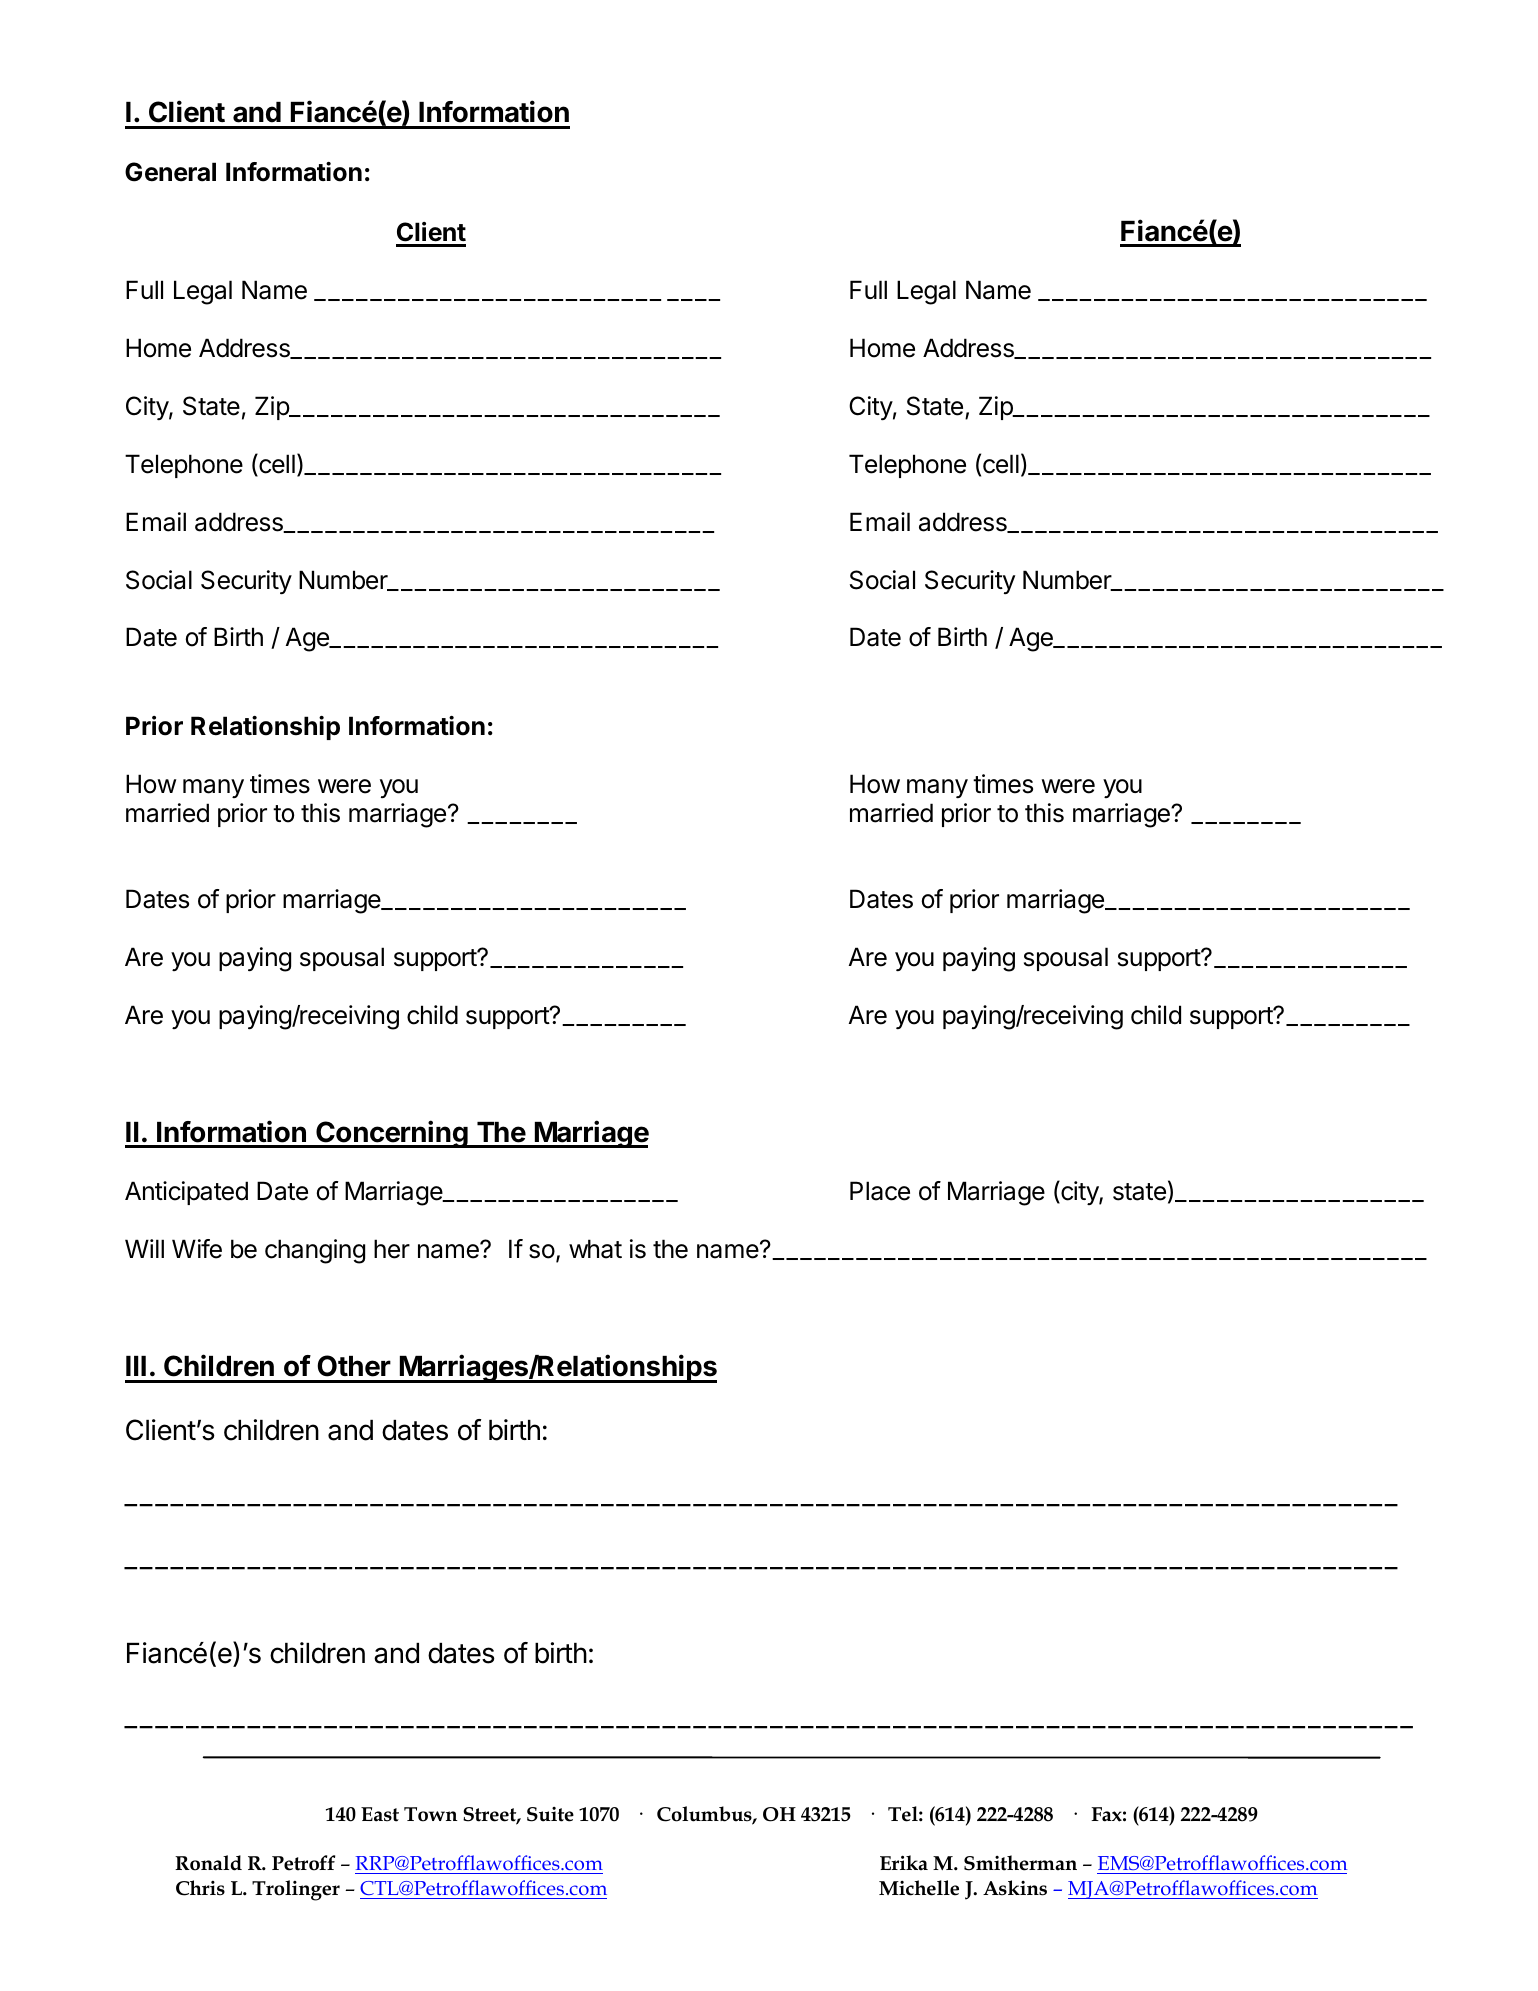 The width and height of the image is (1538, 1991). I want to click on Suite, so click(550, 1814).
